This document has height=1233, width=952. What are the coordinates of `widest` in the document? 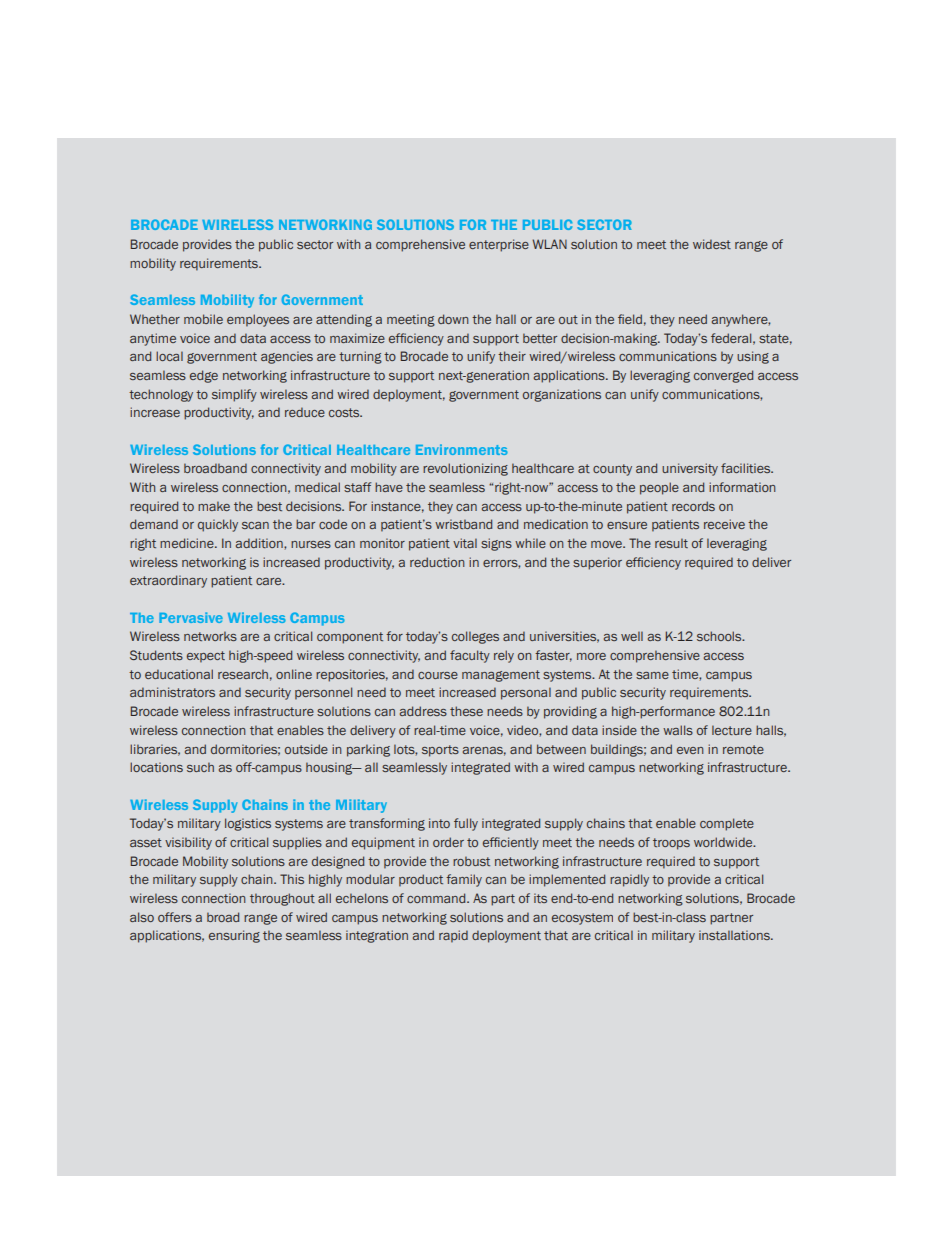 It's located at (712, 244).
